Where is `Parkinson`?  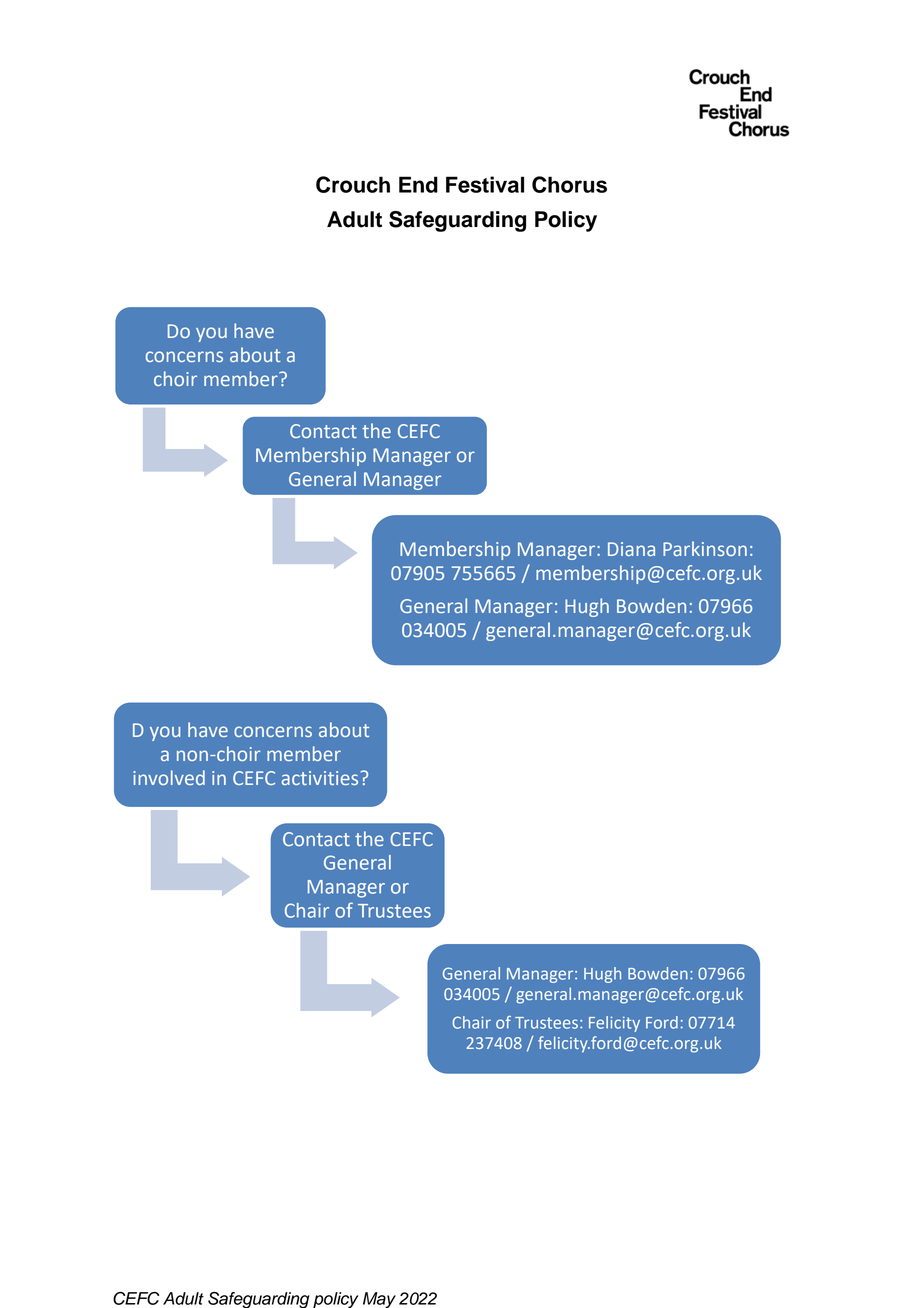
Parkinson is located at coordinates (705, 548).
